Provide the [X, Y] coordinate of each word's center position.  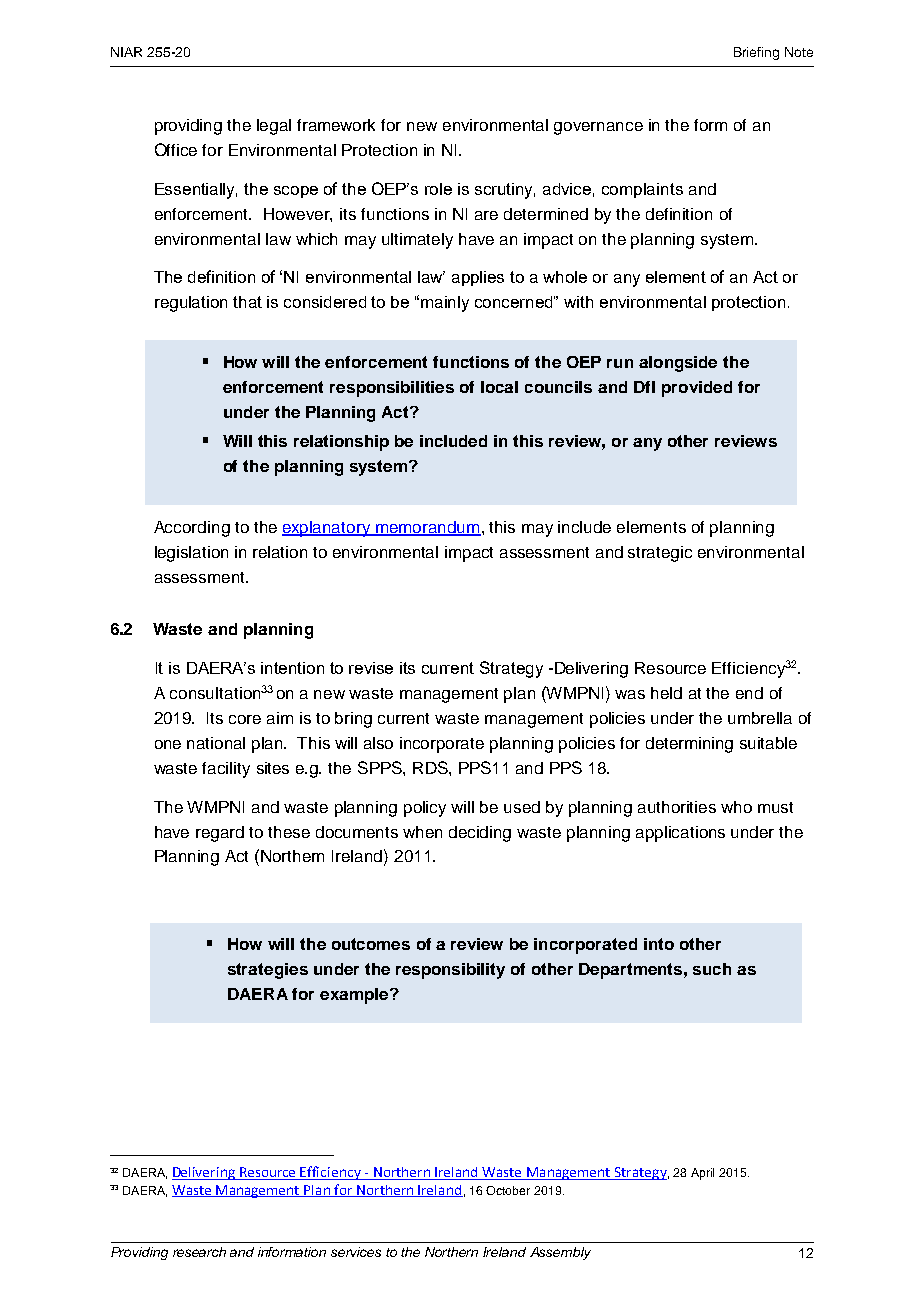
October [508, 1190]
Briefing [756, 53]
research [199, 1252]
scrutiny [505, 191]
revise [371, 668]
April [702, 1174]
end [749, 693]
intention [292, 668]
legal [274, 127]
